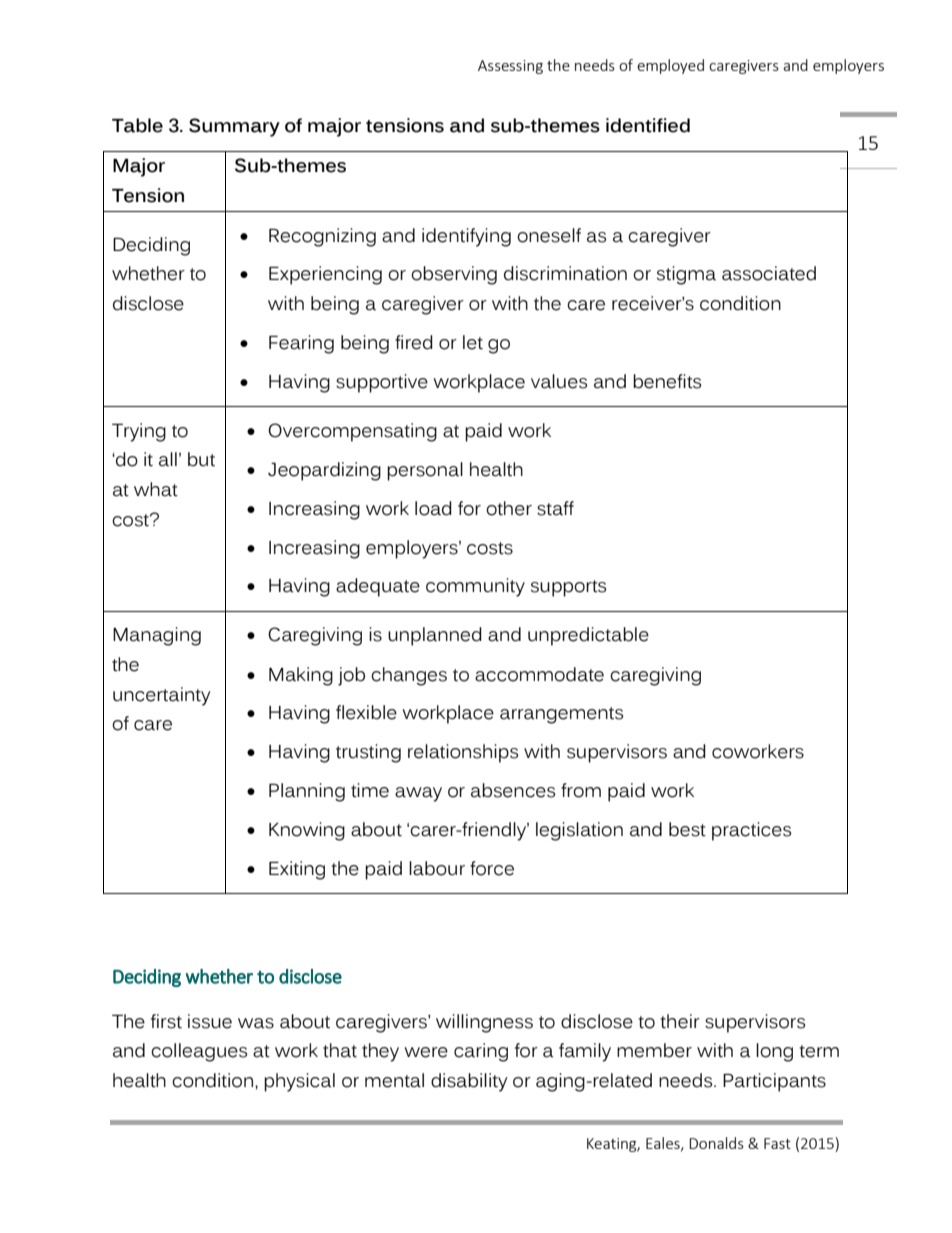  I want to click on Assessing, so click(510, 67).
